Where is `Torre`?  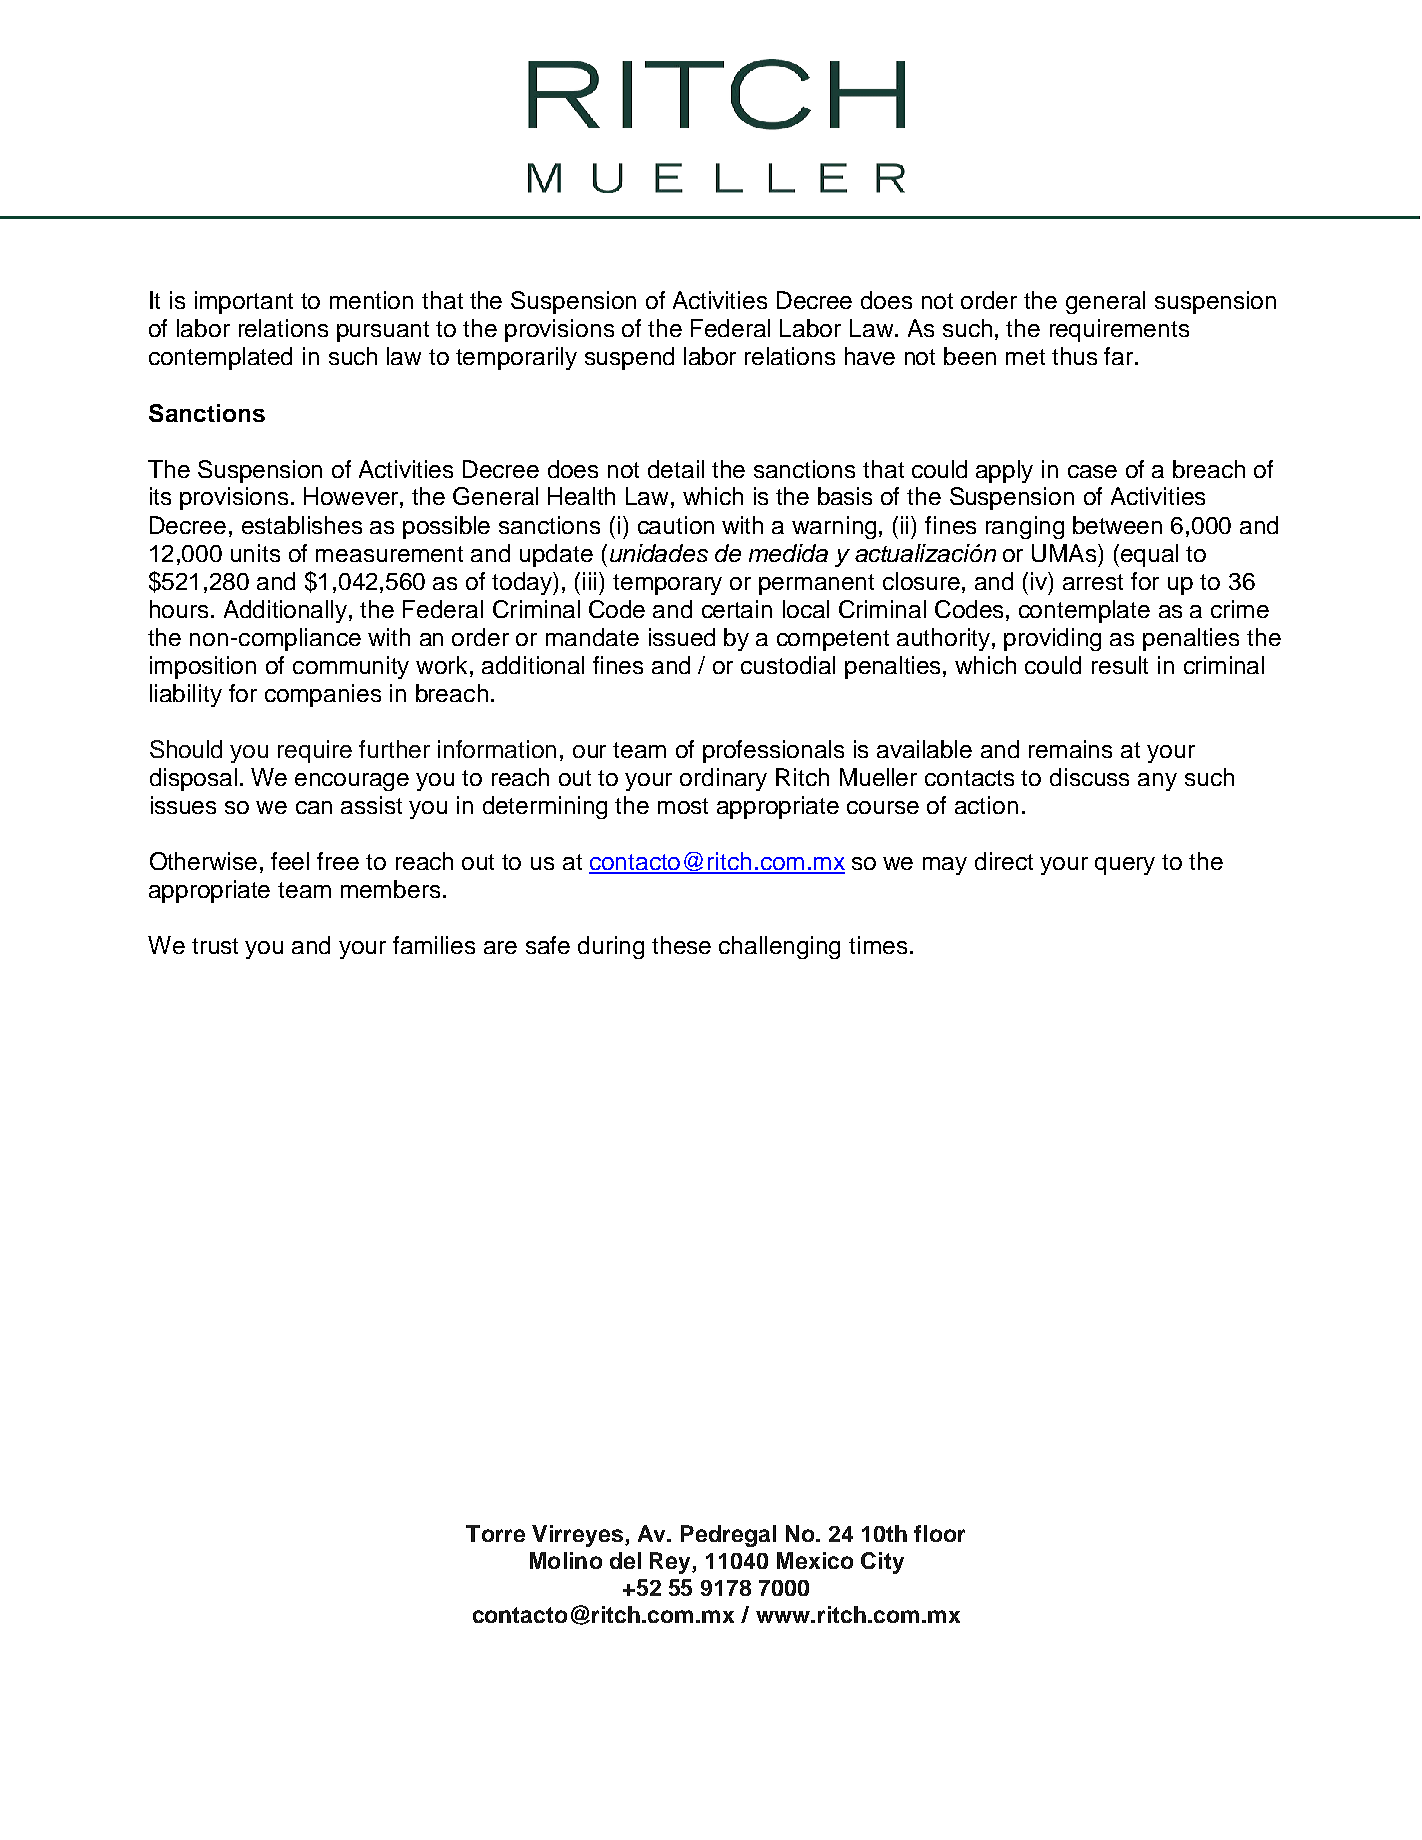 Torre is located at coordinates (495, 1533).
